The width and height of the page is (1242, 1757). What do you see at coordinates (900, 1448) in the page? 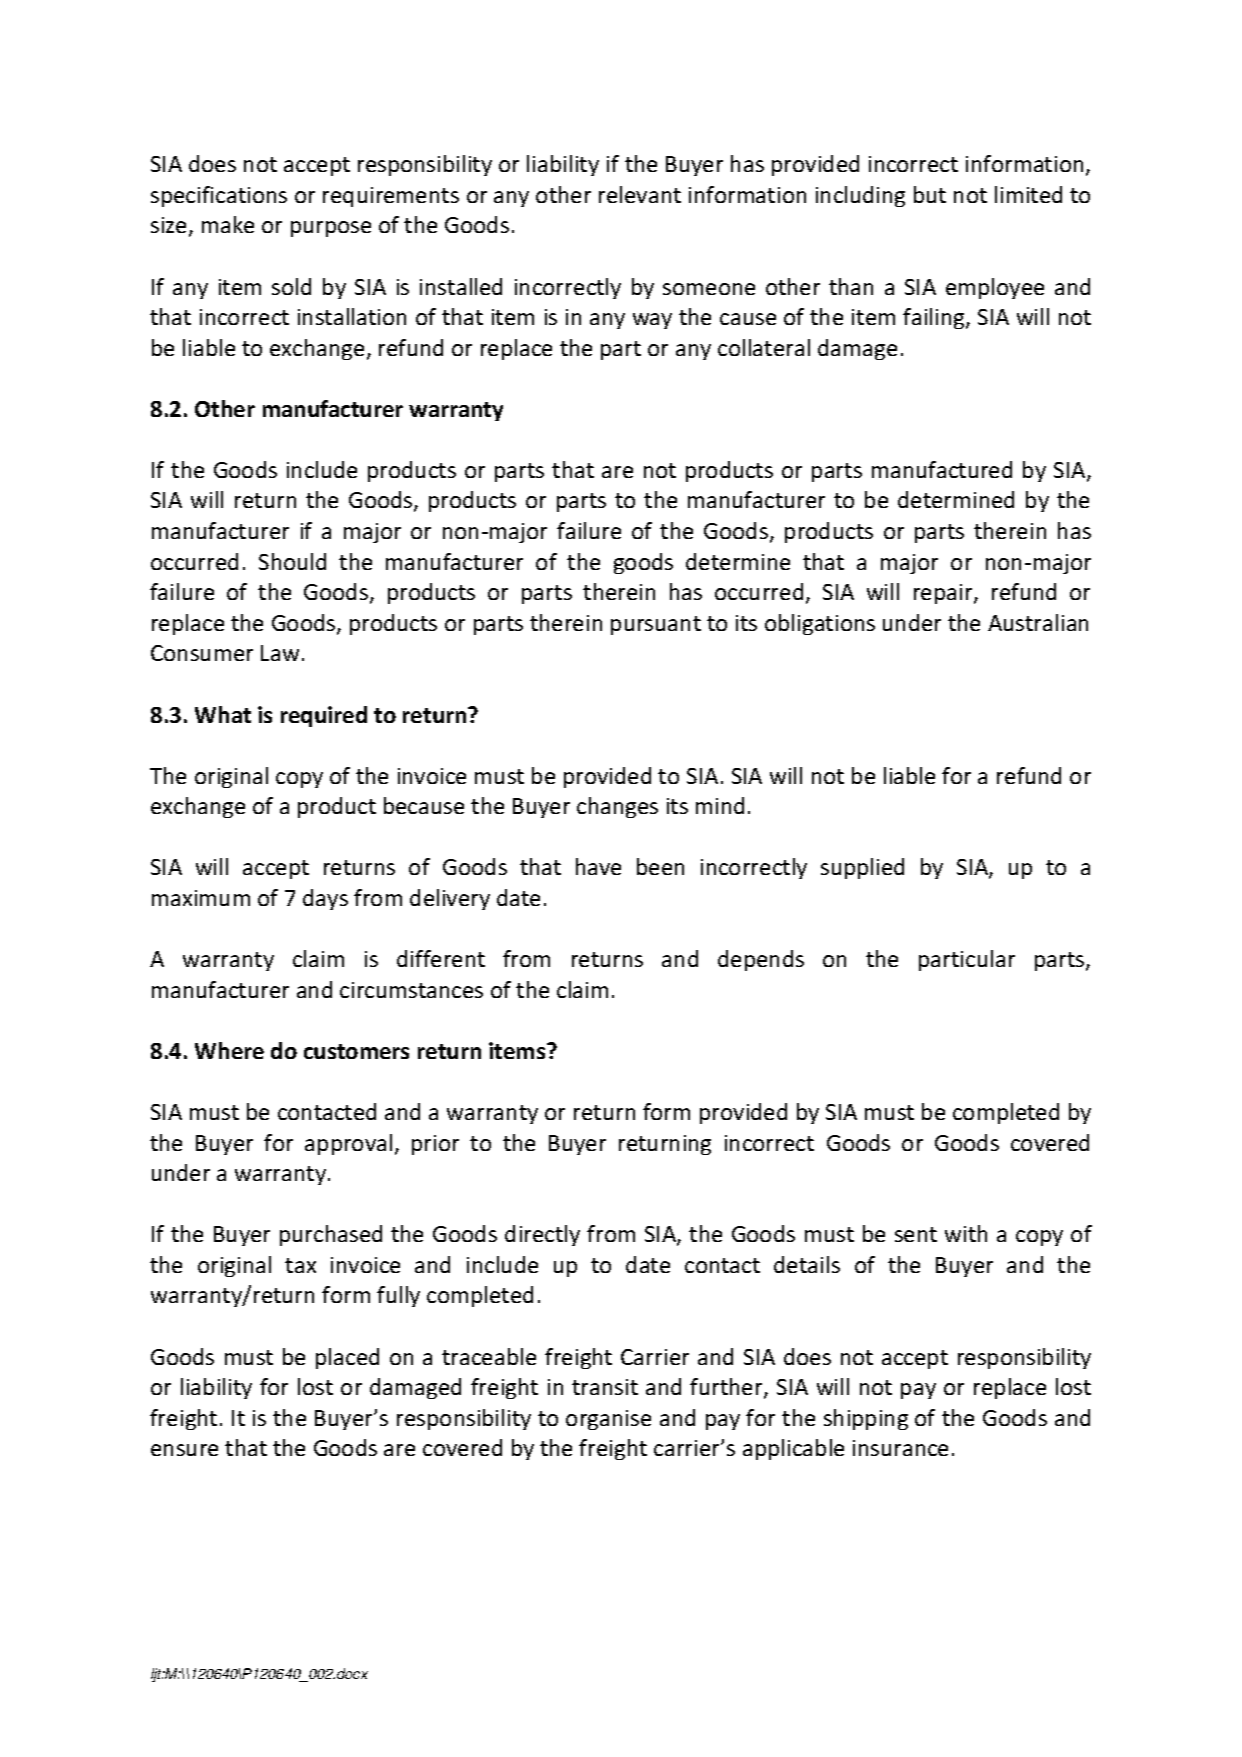
I see `insurance` at bounding box center [900, 1448].
